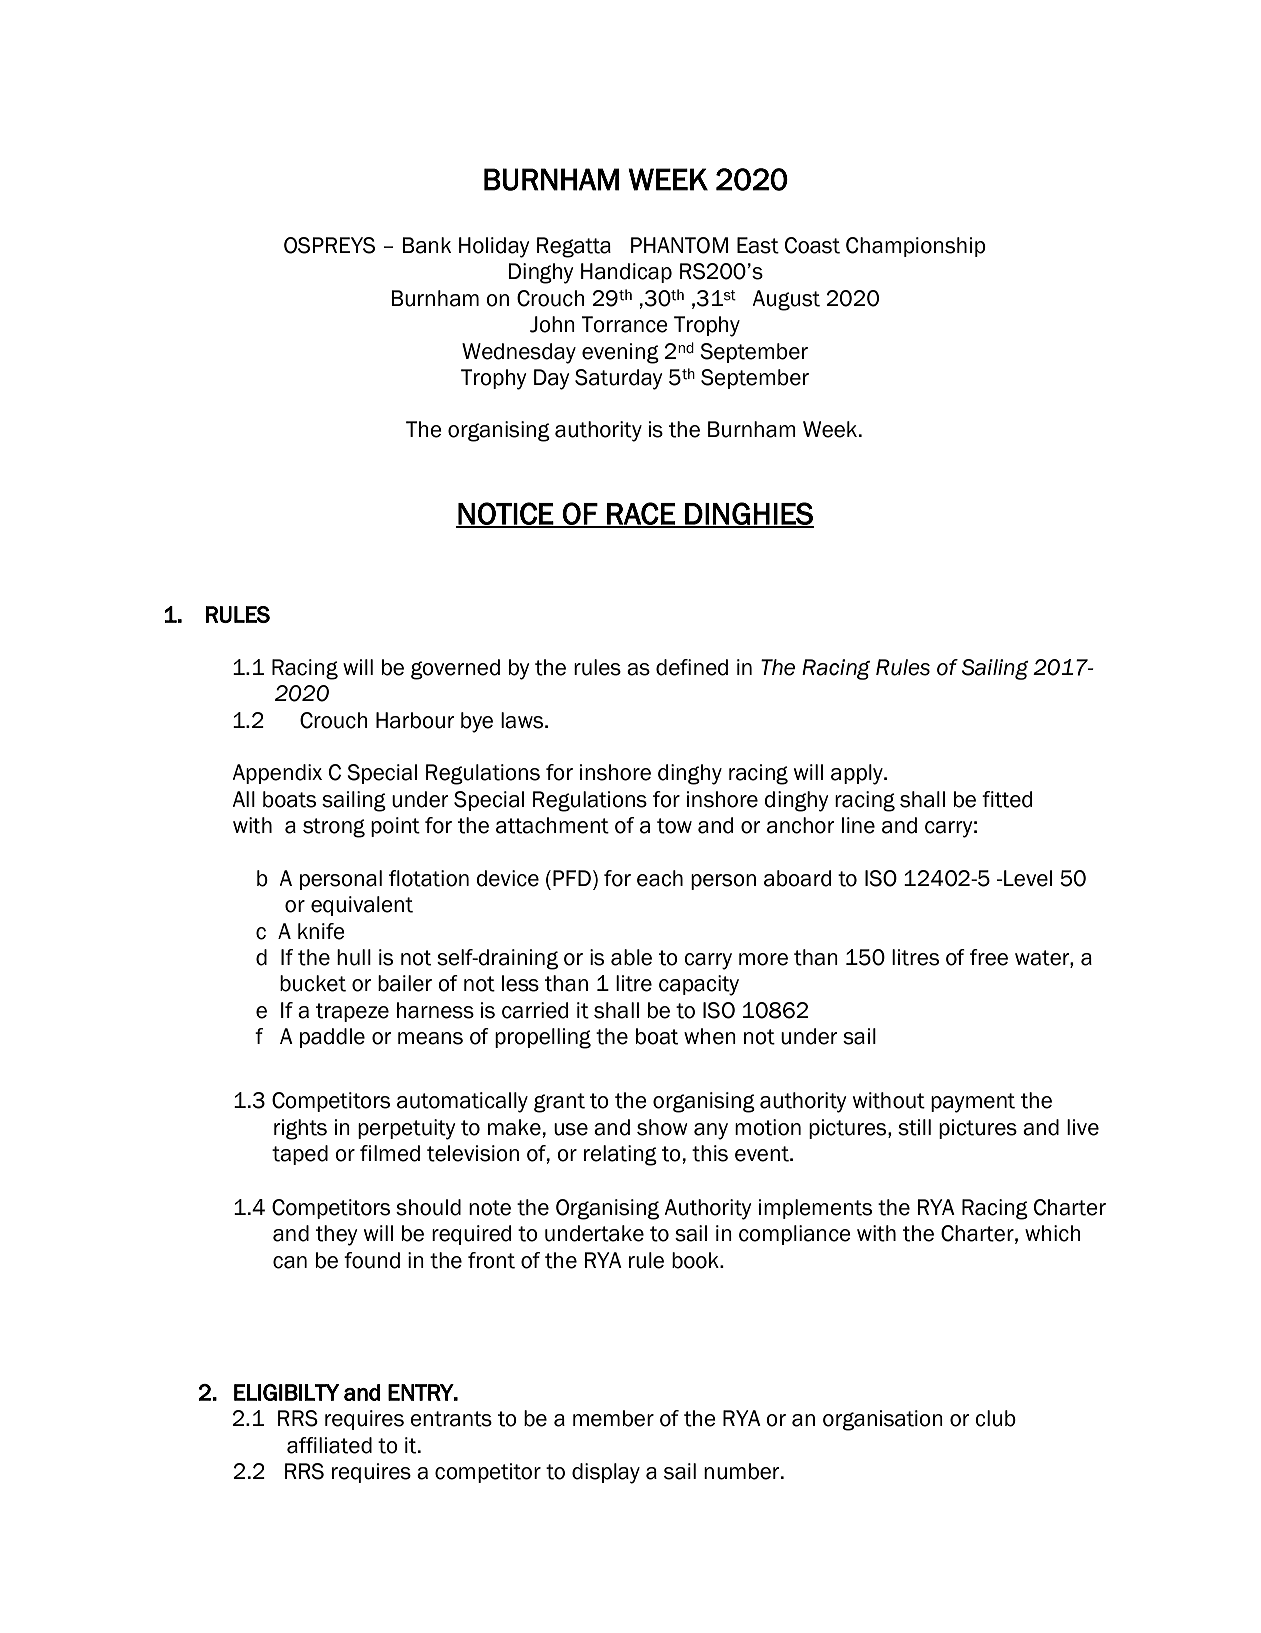  What do you see at coordinates (660, 878) in the screenshot?
I see `each` at bounding box center [660, 878].
